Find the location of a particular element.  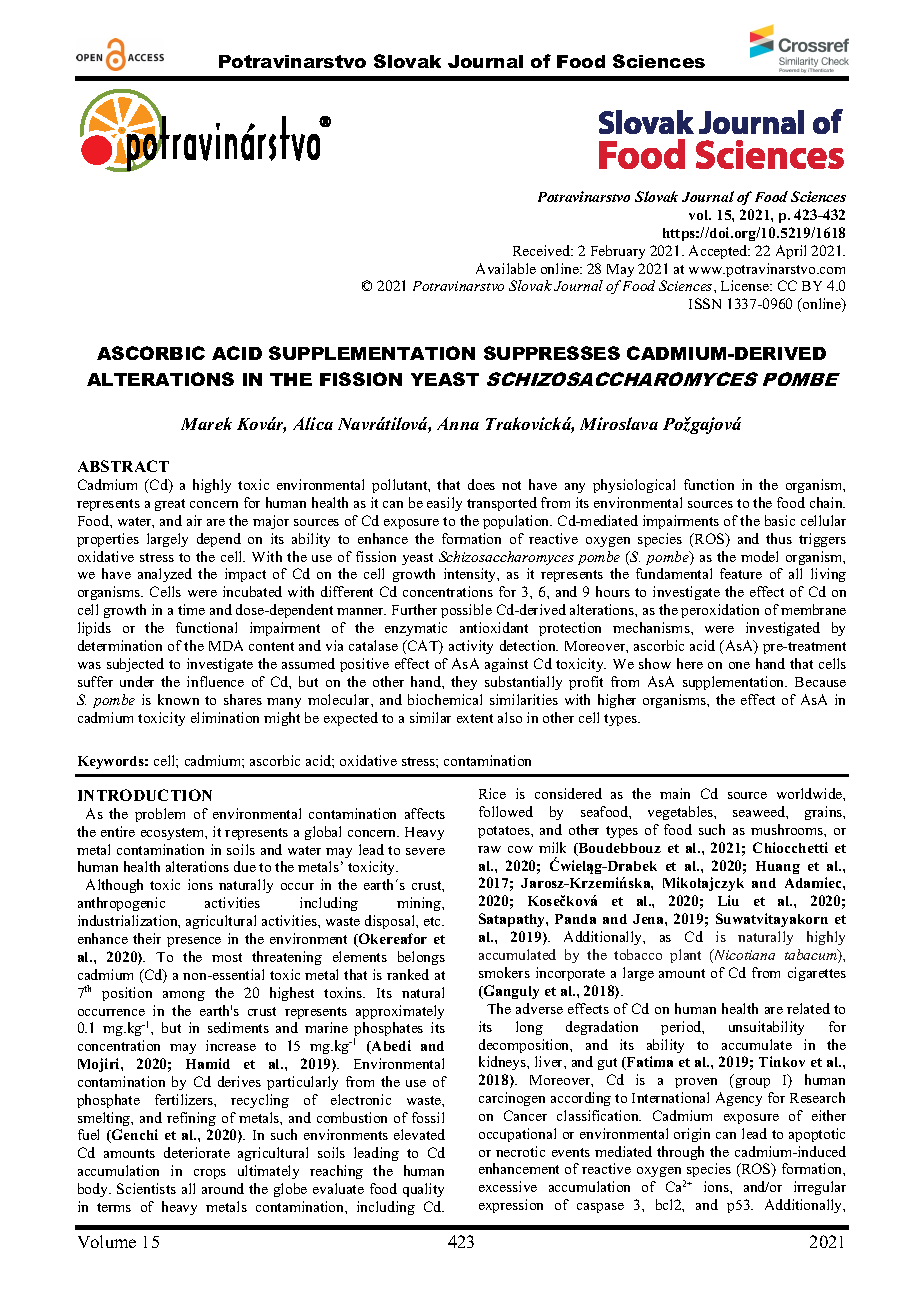

elimination is located at coordinates (225, 717).
